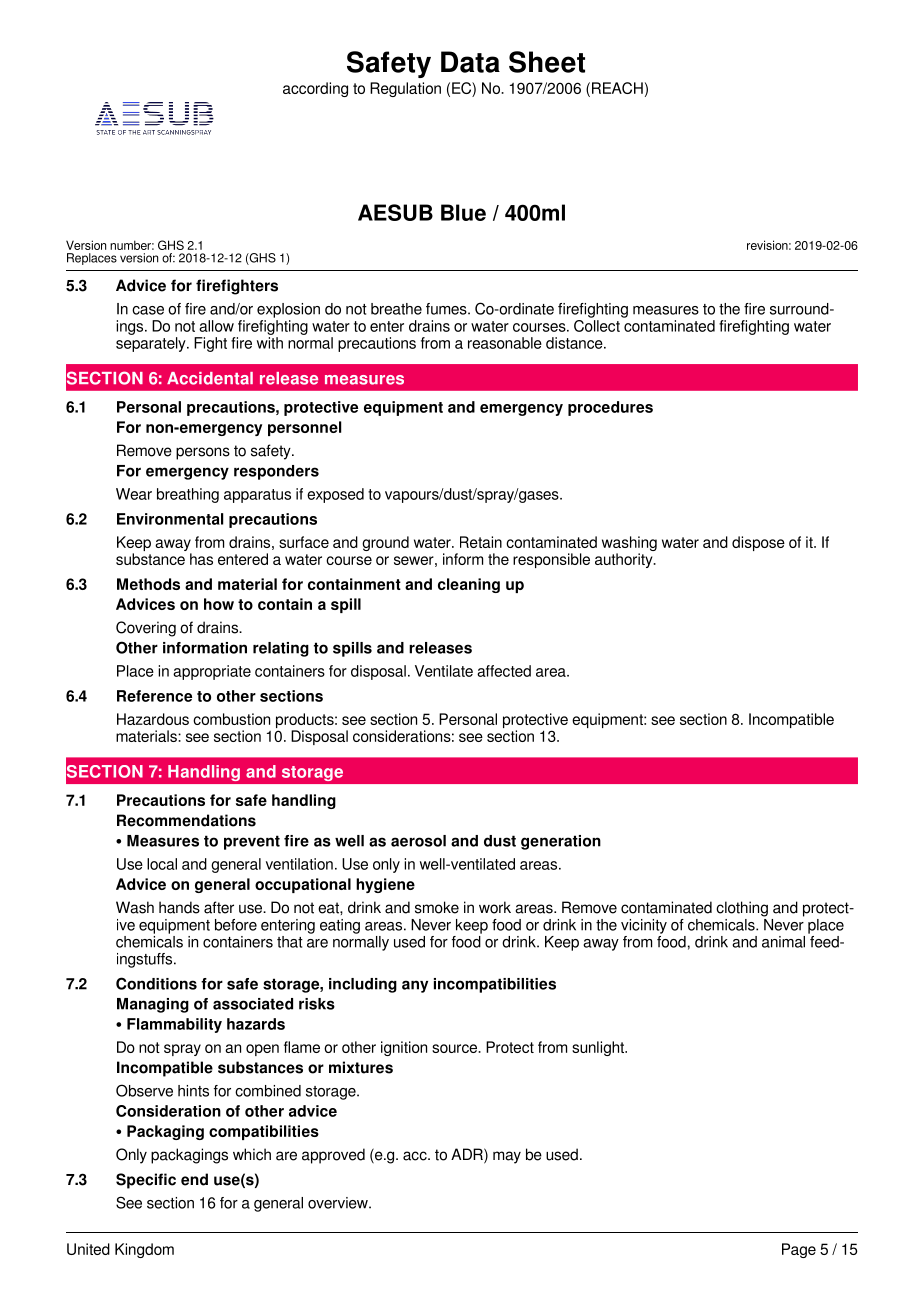 The image size is (924, 1308). Describe the element at coordinates (315, 89) in the screenshot. I see `according` at that location.
